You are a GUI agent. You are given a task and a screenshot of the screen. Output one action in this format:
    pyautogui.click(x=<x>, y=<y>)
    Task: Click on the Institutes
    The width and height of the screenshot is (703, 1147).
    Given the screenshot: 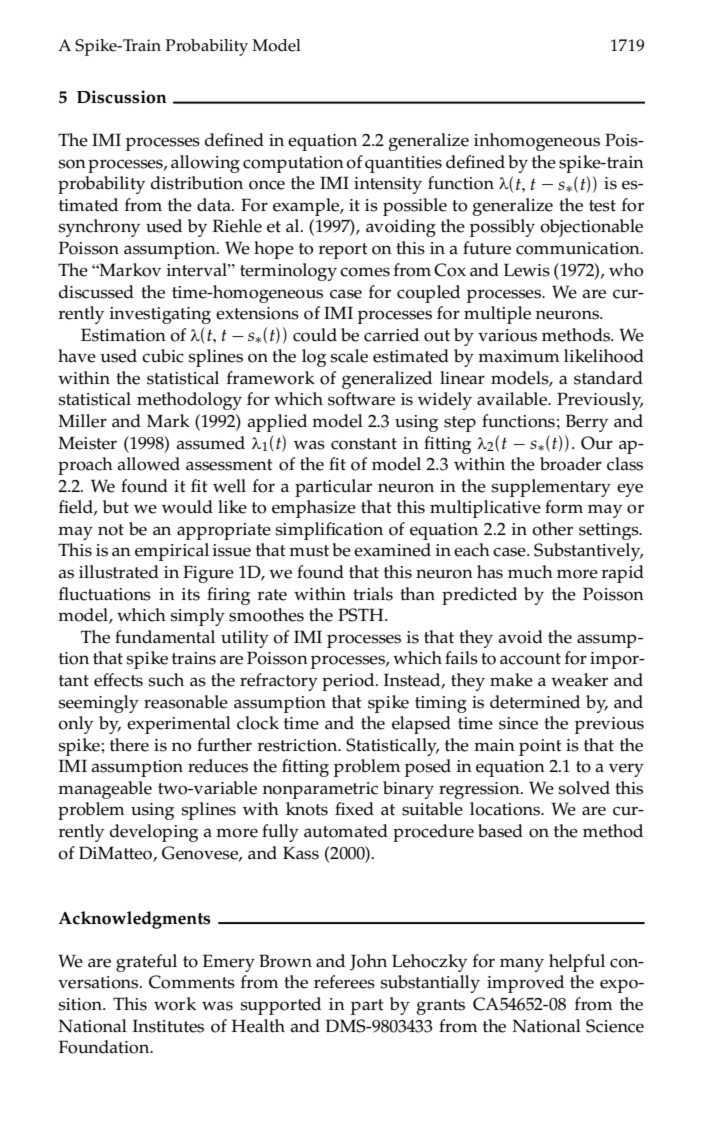 What is the action you would take?
    pyautogui.click(x=168, y=1026)
